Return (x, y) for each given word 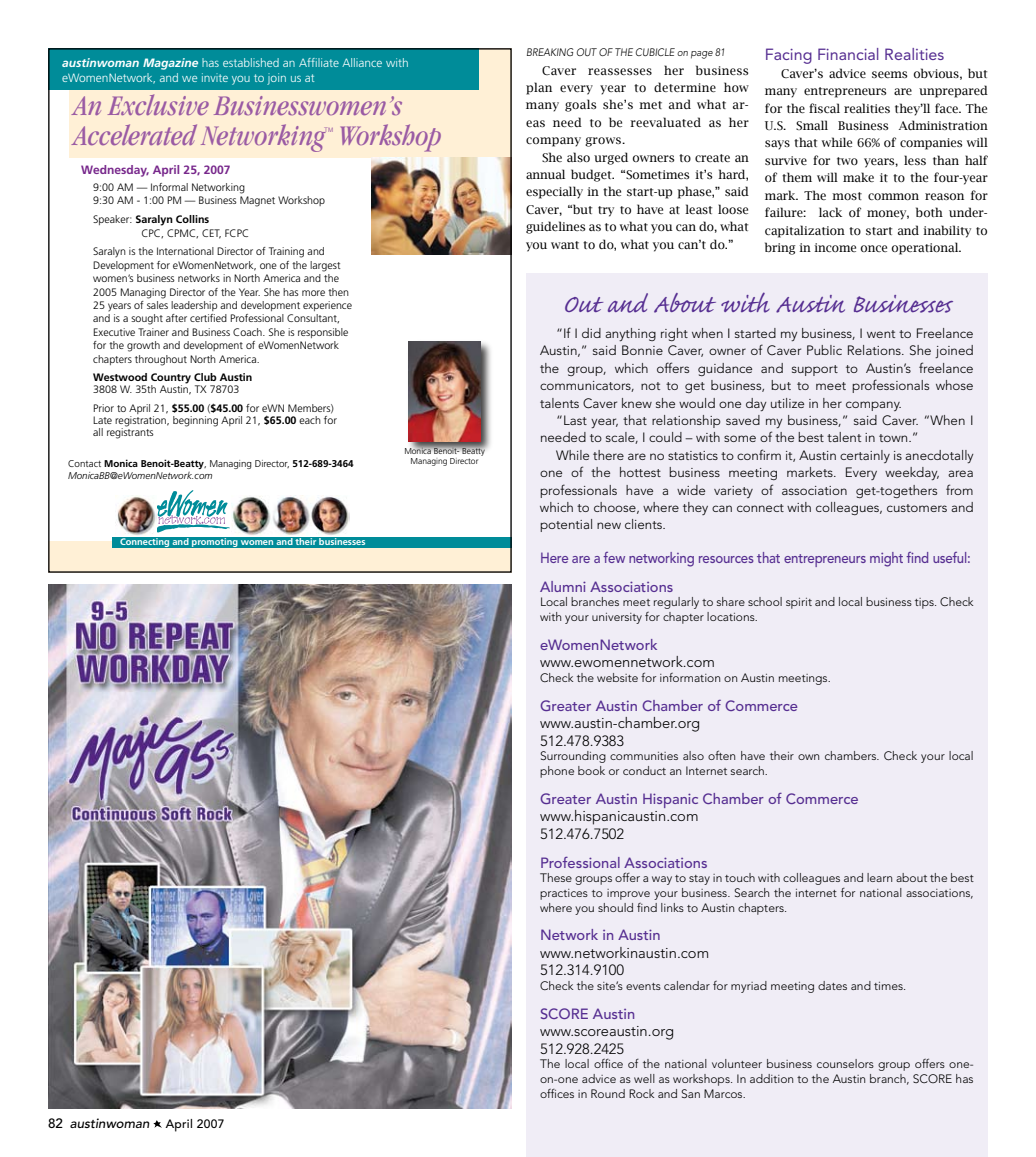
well (644, 1078)
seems (889, 74)
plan (539, 88)
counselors (845, 1063)
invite (215, 77)
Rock (641, 1093)
